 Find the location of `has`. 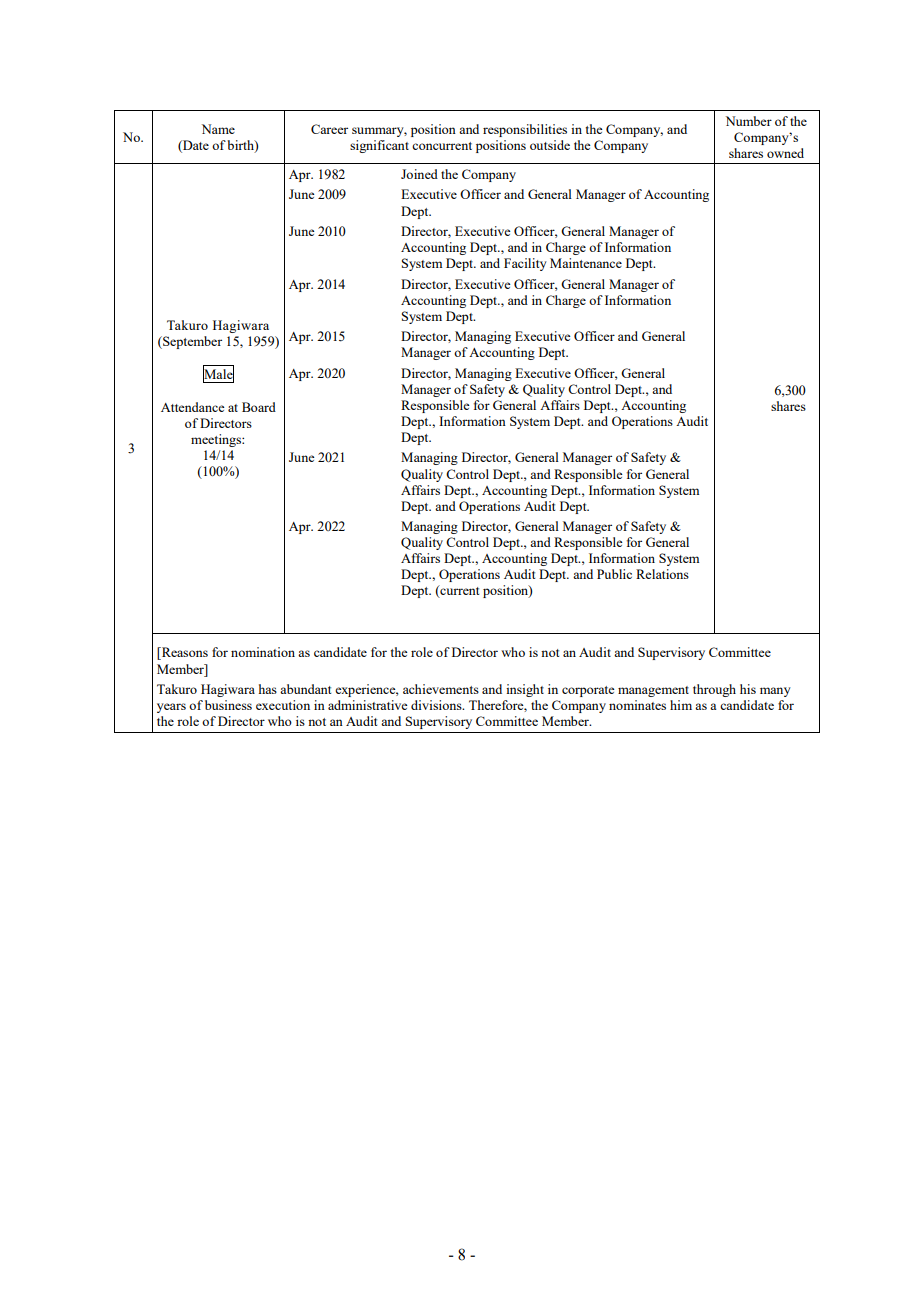

has is located at coordinates (268, 689).
